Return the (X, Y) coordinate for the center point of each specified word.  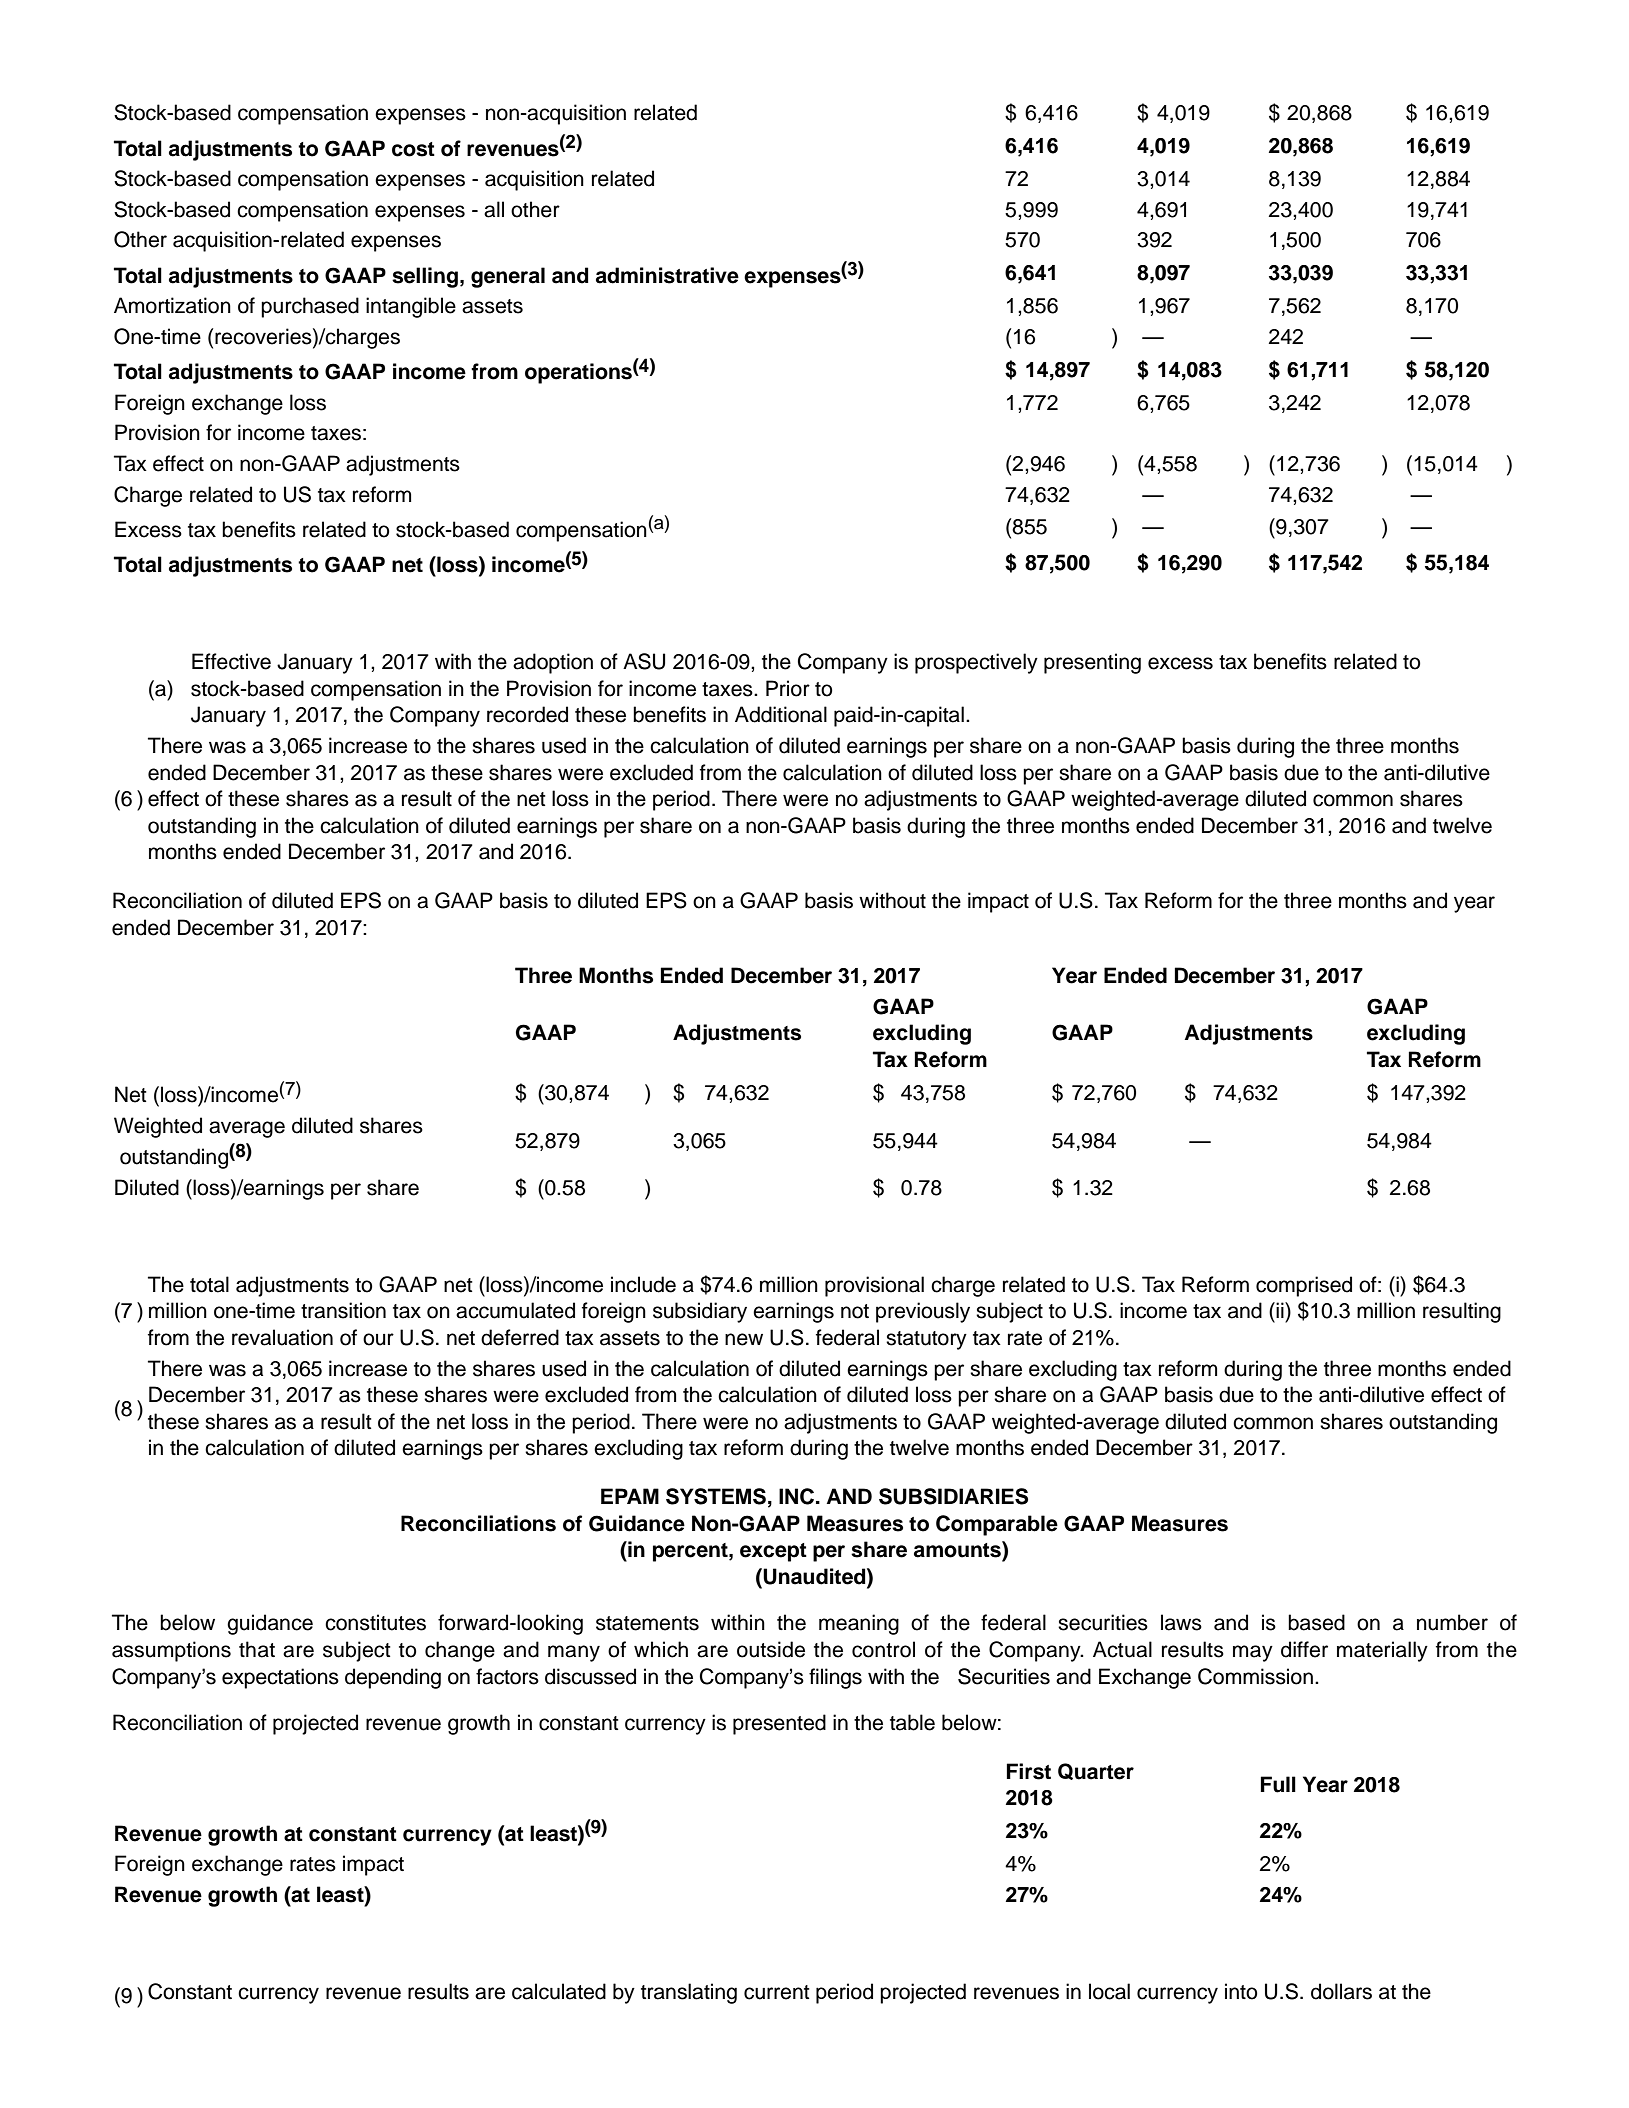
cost (413, 149)
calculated (559, 1991)
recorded (527, 714)
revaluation (282, 1337)
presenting (1092, 663)
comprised (1304, 1286)
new (744, 1339)
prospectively (976, 663)
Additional (781, 714)
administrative (667, 275)
